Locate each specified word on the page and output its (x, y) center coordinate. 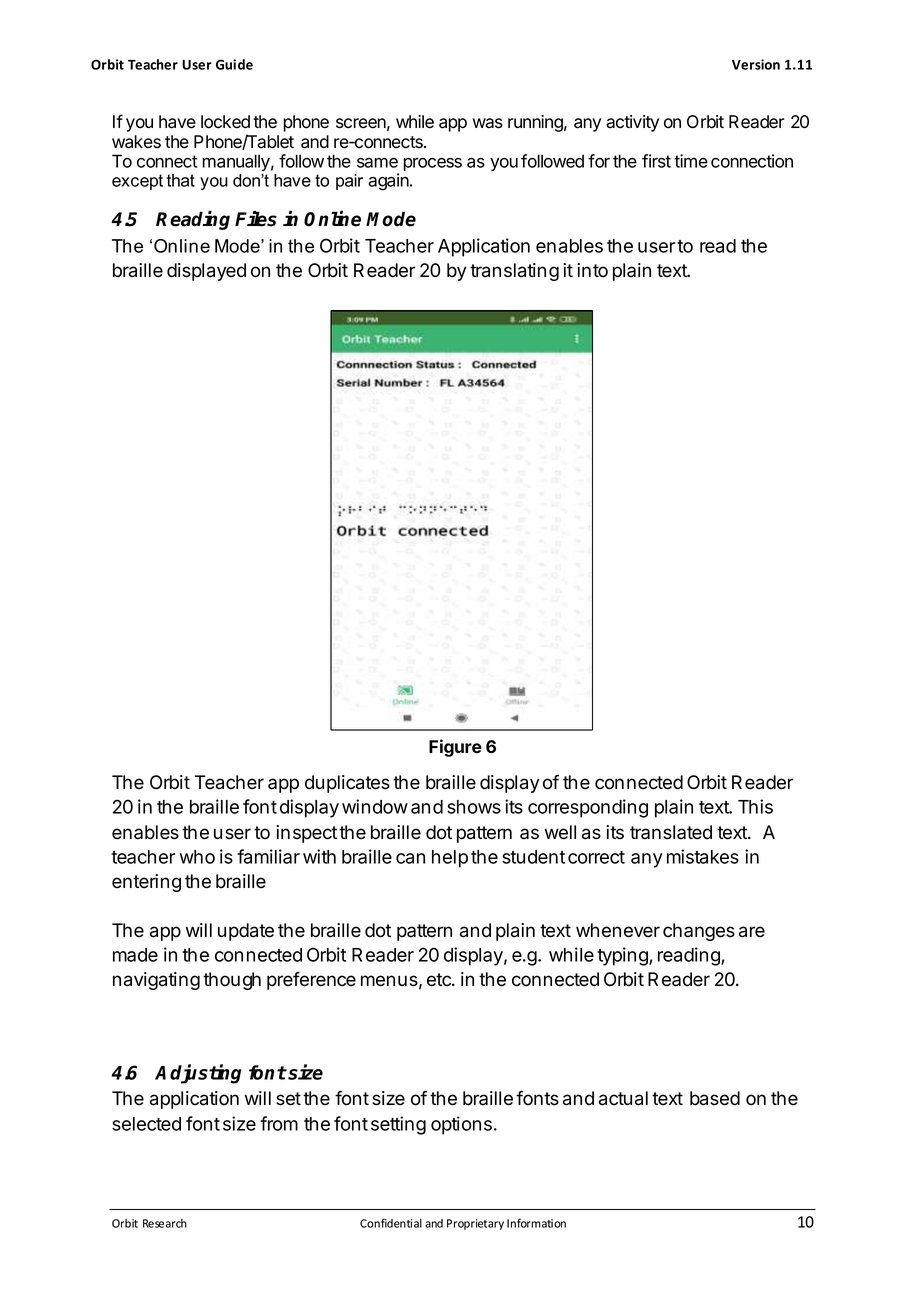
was (488, 123)
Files (256, 218)
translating (514, 272)
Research (165, 1223)
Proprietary (475, 1224)
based (715, 1098)
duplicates (347, 784)
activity (632, 123)
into (592, 270)
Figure (455, 748)
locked (225, 122)
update (246, 932)
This (755, 806)
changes (699, 932)
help (450, 859)
